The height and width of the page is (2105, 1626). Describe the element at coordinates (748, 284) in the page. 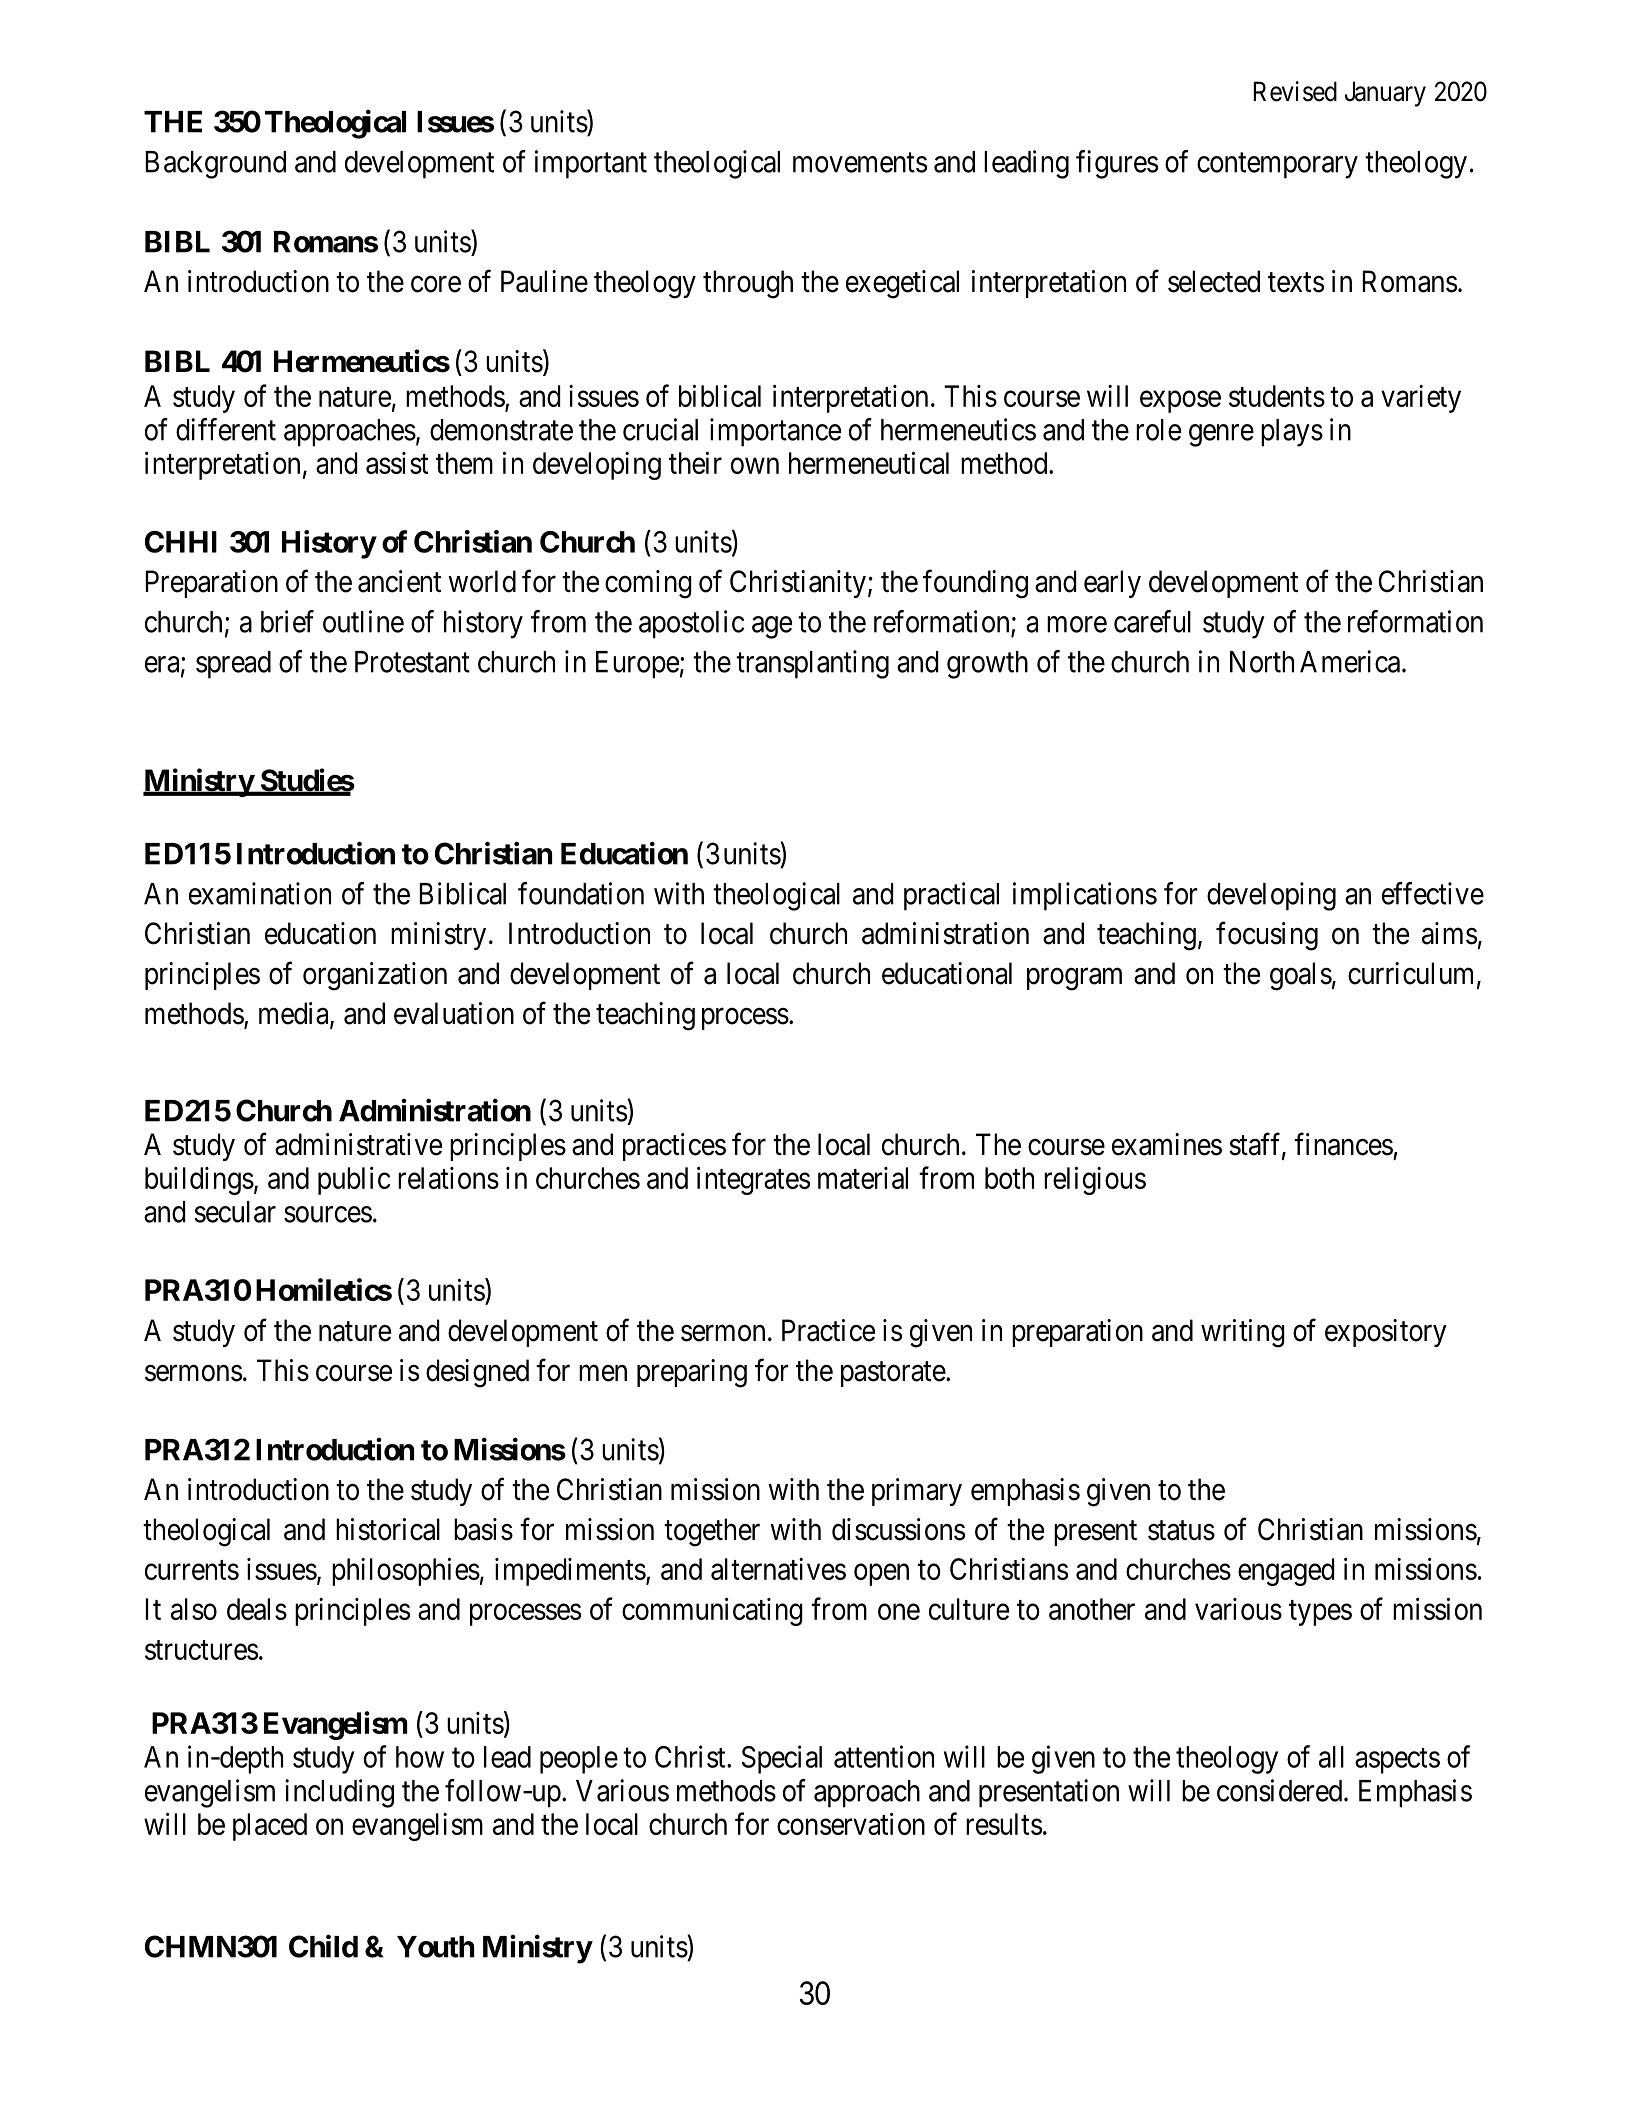

I see `through` at that location.
